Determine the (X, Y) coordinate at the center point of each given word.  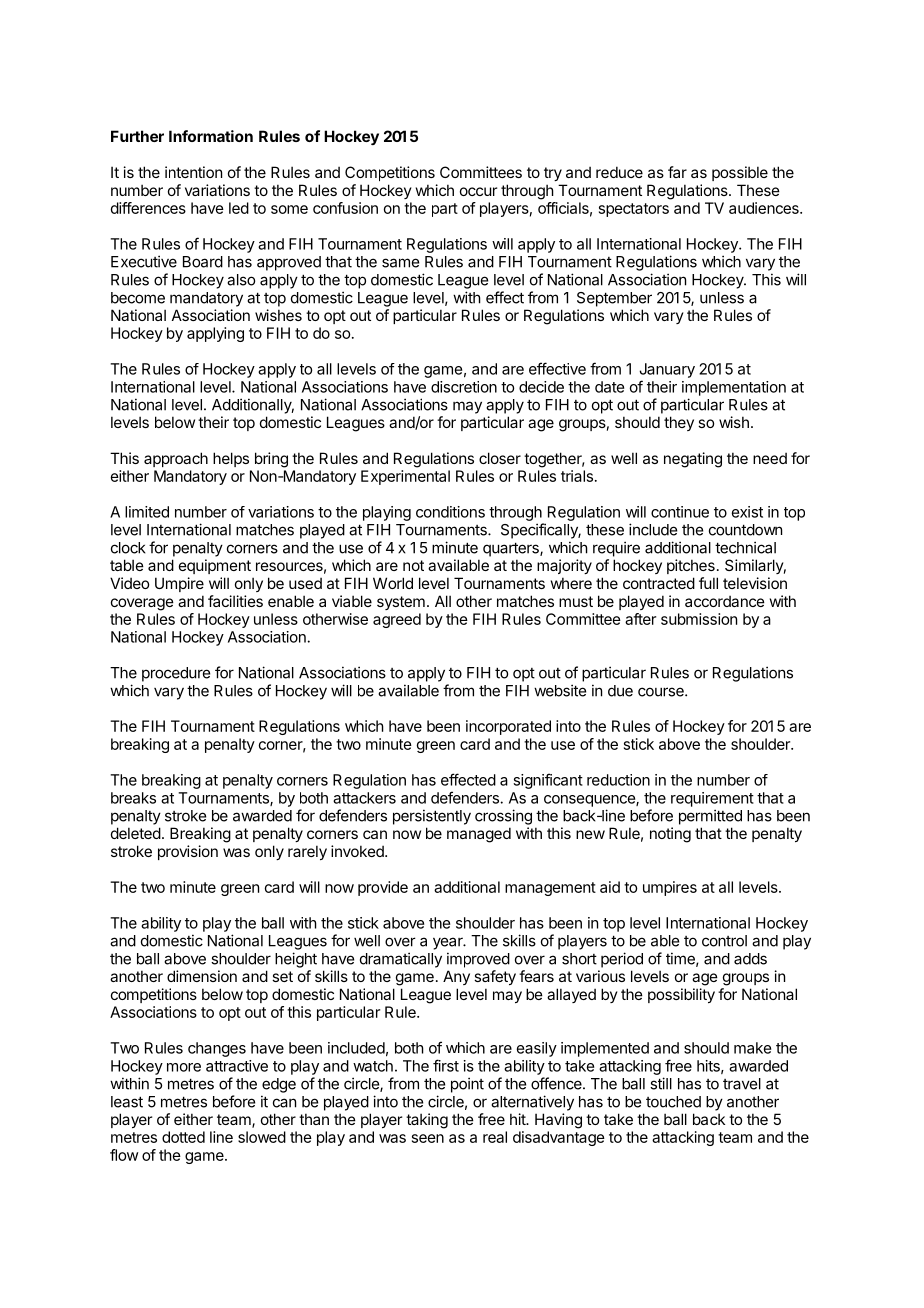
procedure (176, 674)
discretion (464, 387)
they (679, 423)
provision (188, 852)
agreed (397, 620)
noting (670, 835)
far (677, 172)
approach (176, 459)
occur (478, 191)
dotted (183, 1137)
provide (383, 888)
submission (699, 619)
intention (193, 172)
